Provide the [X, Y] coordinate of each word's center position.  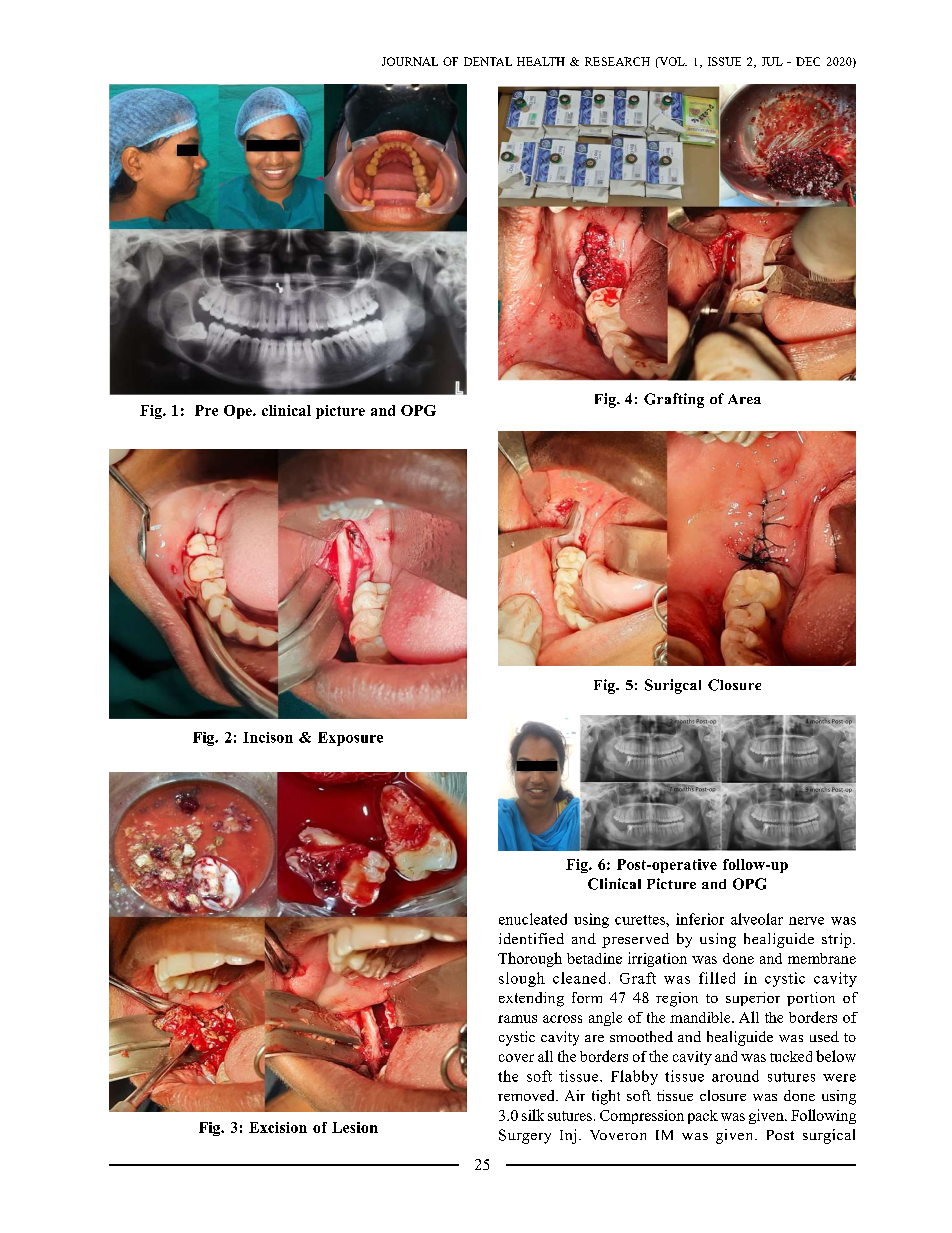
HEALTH [541, 61]
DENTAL [488, 61]
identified [531, 938]
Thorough [530, 959]
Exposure [350, 739]
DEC [808, 61]
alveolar [757, 919]
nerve [806, 921]
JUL [772, 61]
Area [744, 399]
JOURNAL [410, 61]
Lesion [355, 1127]
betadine [594, 958]
